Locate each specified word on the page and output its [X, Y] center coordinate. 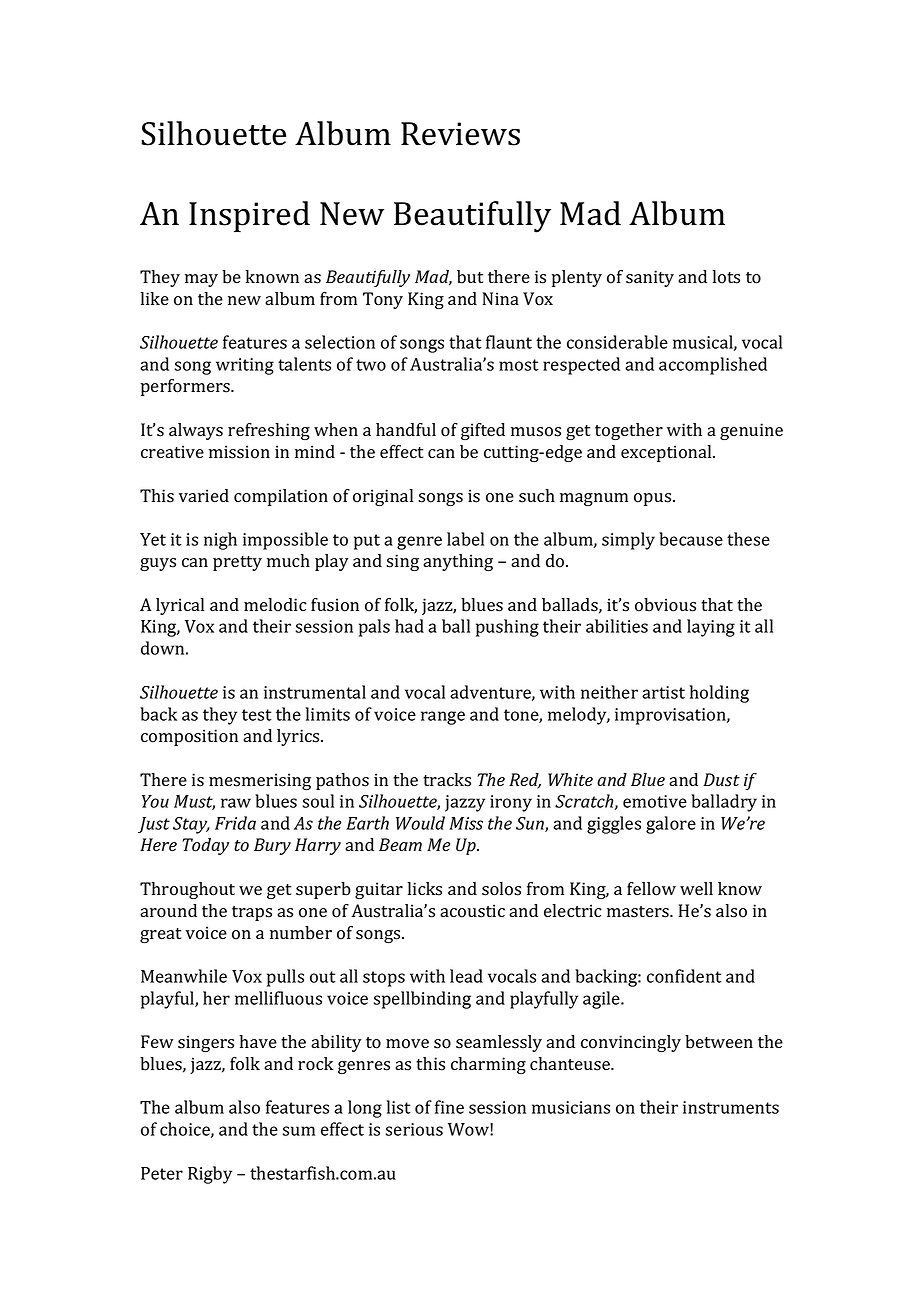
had [409, 626]
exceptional [667, 453]
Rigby [210, 1175]
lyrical [180, 606]
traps [252, 913]
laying [711, 628]
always [196, 431]
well [696, 888]
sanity [650, 278]
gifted [483, 431]
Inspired [249, 217]
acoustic [472, 911]
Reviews [460, 134]
